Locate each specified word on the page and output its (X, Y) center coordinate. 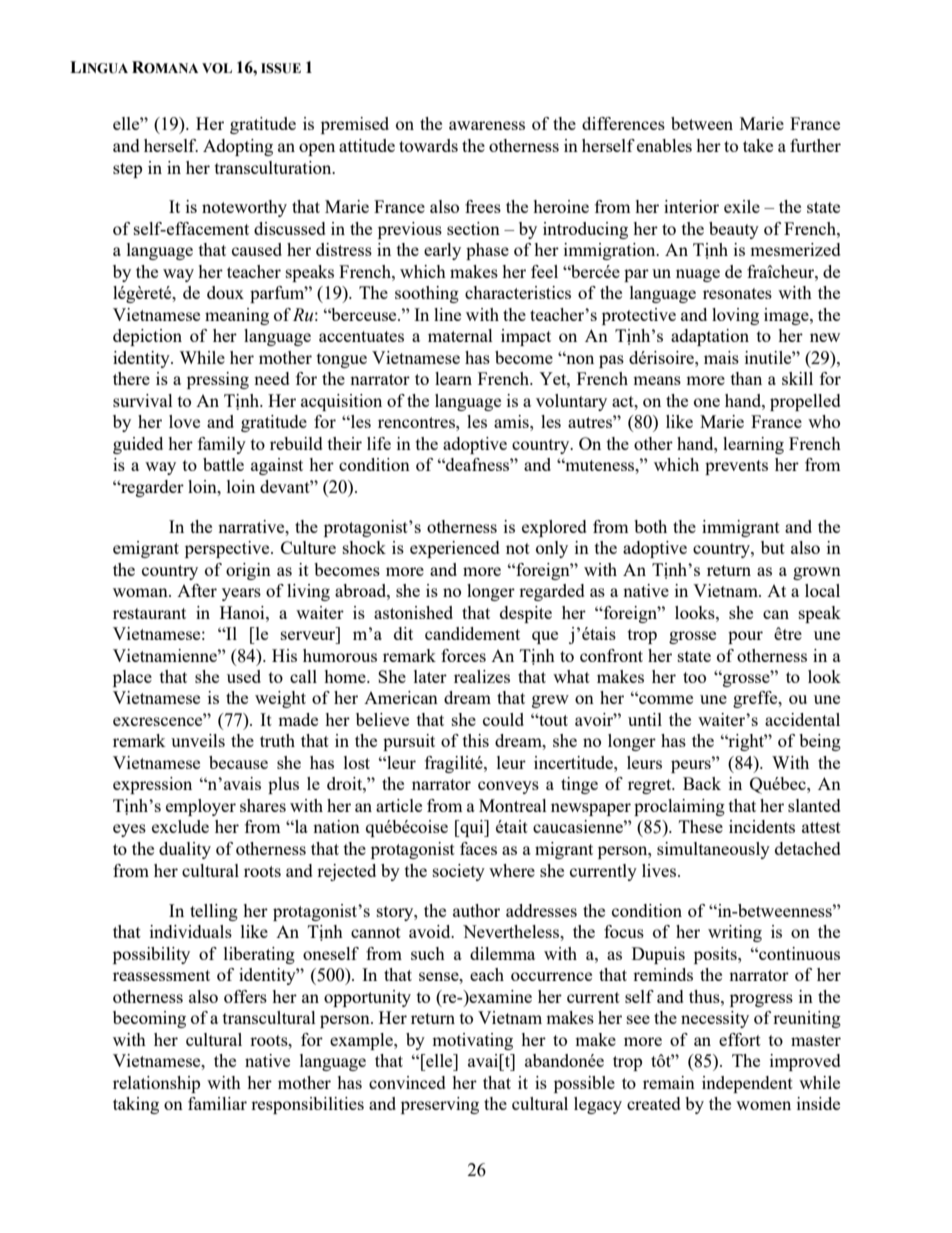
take (758, 145)
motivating (472, 1041)
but (773, 547)
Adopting (238, 147)
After (197, 590)
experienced (455, 549)
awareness (487, 125)
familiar (217, 1103)
